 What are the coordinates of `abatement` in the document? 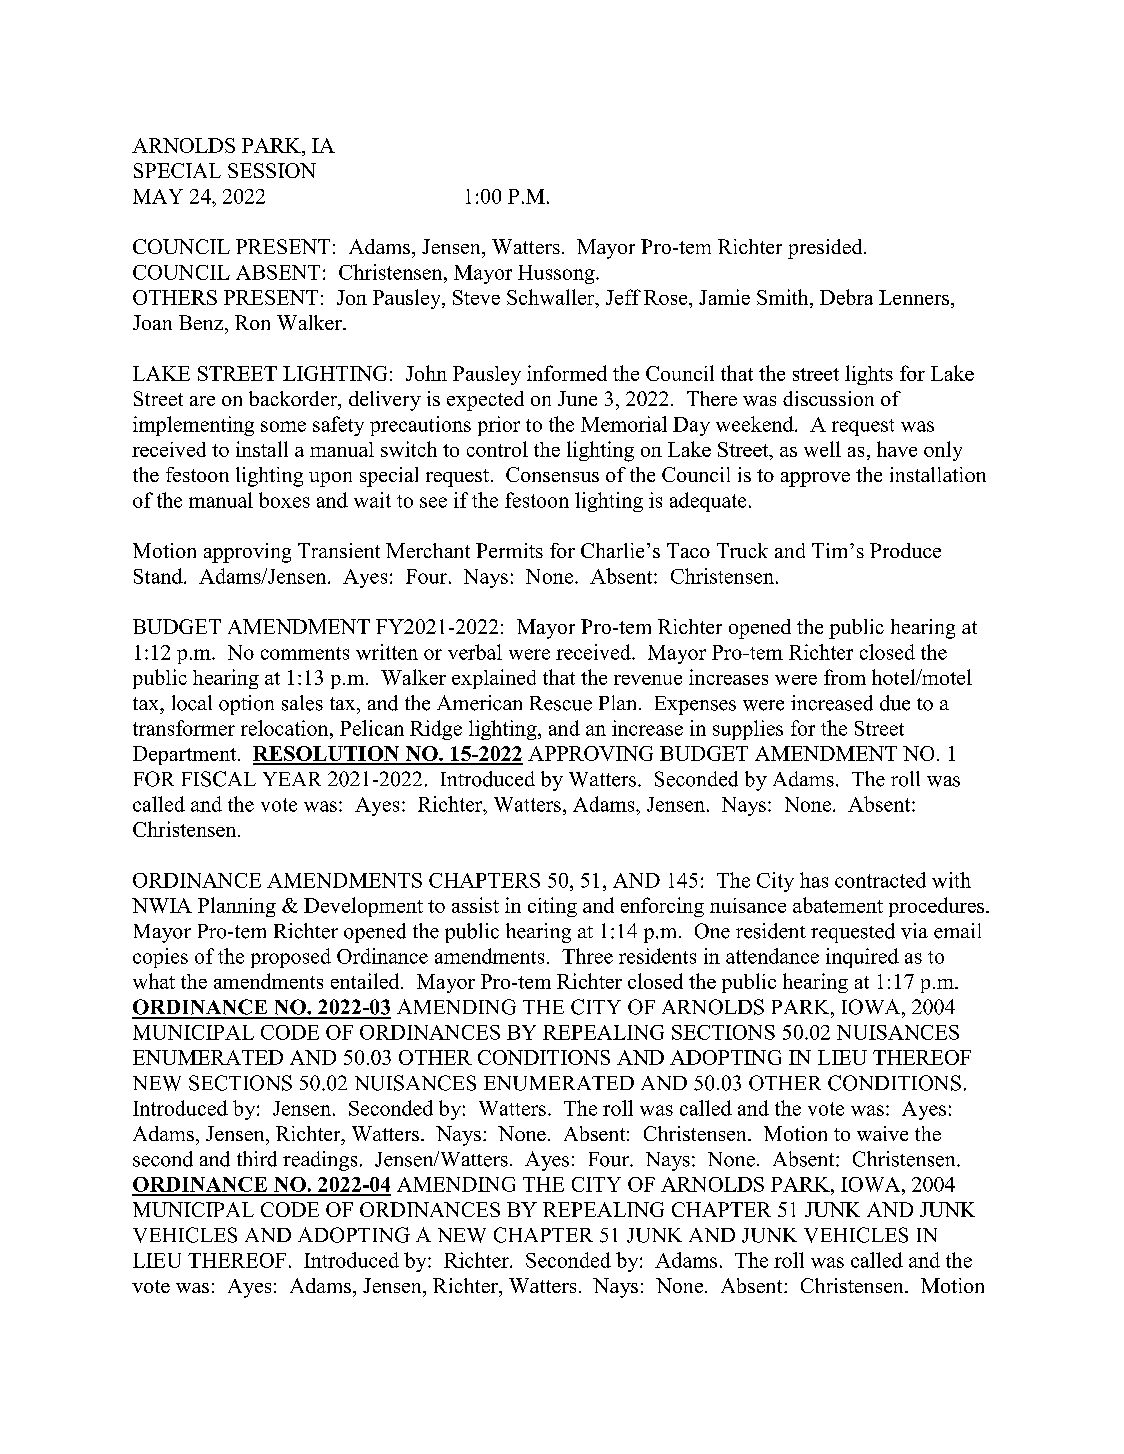 It's located at (838, 905).
